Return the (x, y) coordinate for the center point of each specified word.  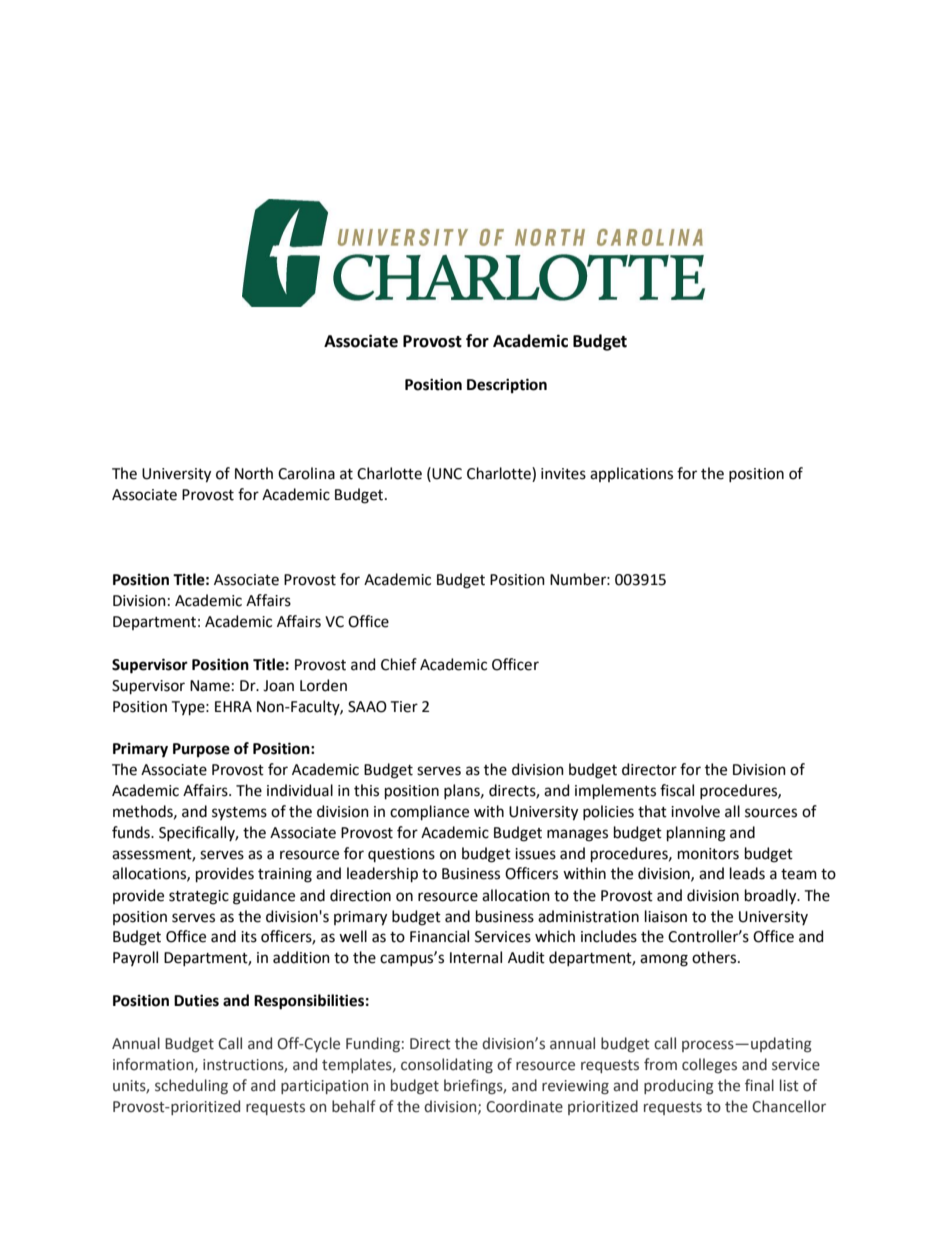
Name (210, 686)
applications (631, 474)
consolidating (447, 1065)
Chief (399, 664)
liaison (666, 916)
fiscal (677, 790)
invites (563, 474)
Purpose (201, 750)
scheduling (191, 1086)
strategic (199, 897)
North (254, 473)
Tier (404, 707)
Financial (439, 936)
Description (507, 385)
